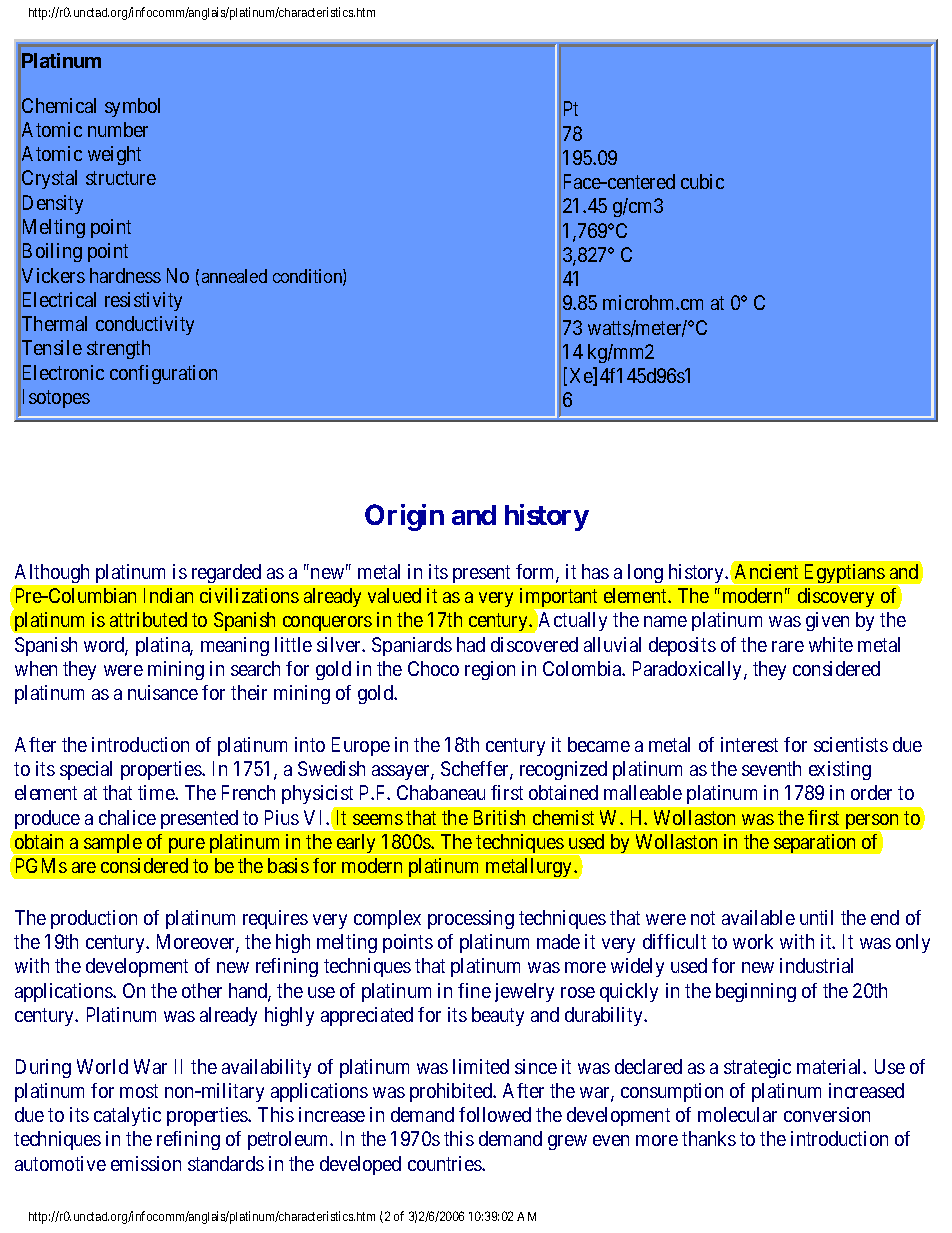 The height and width of the screenshot is (1233, 952). Describe the element at coordinates (148, 619) in the screenshot. I see `attributed` at that location.
